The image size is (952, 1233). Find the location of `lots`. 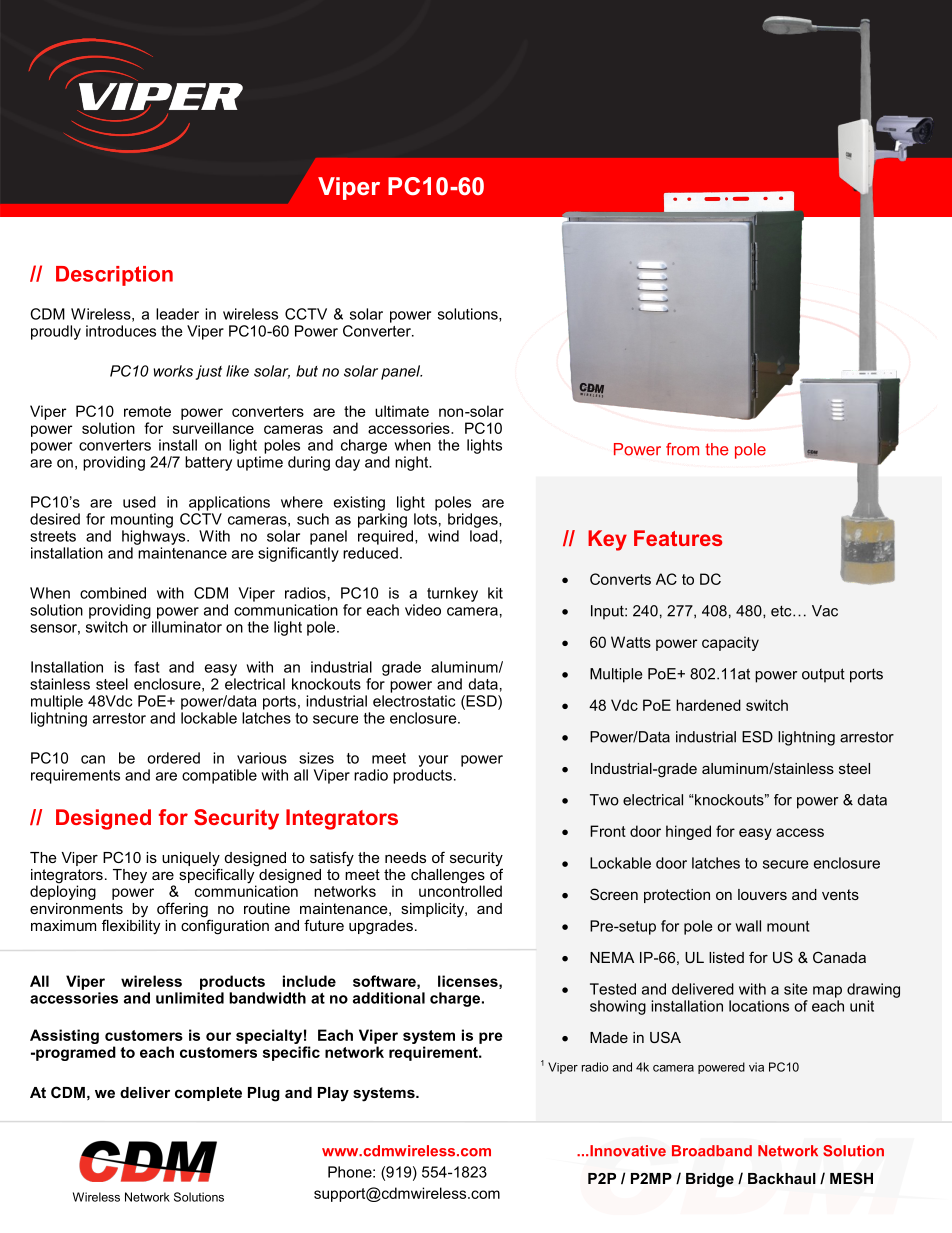

lots is located at coordinates (425, 519).
